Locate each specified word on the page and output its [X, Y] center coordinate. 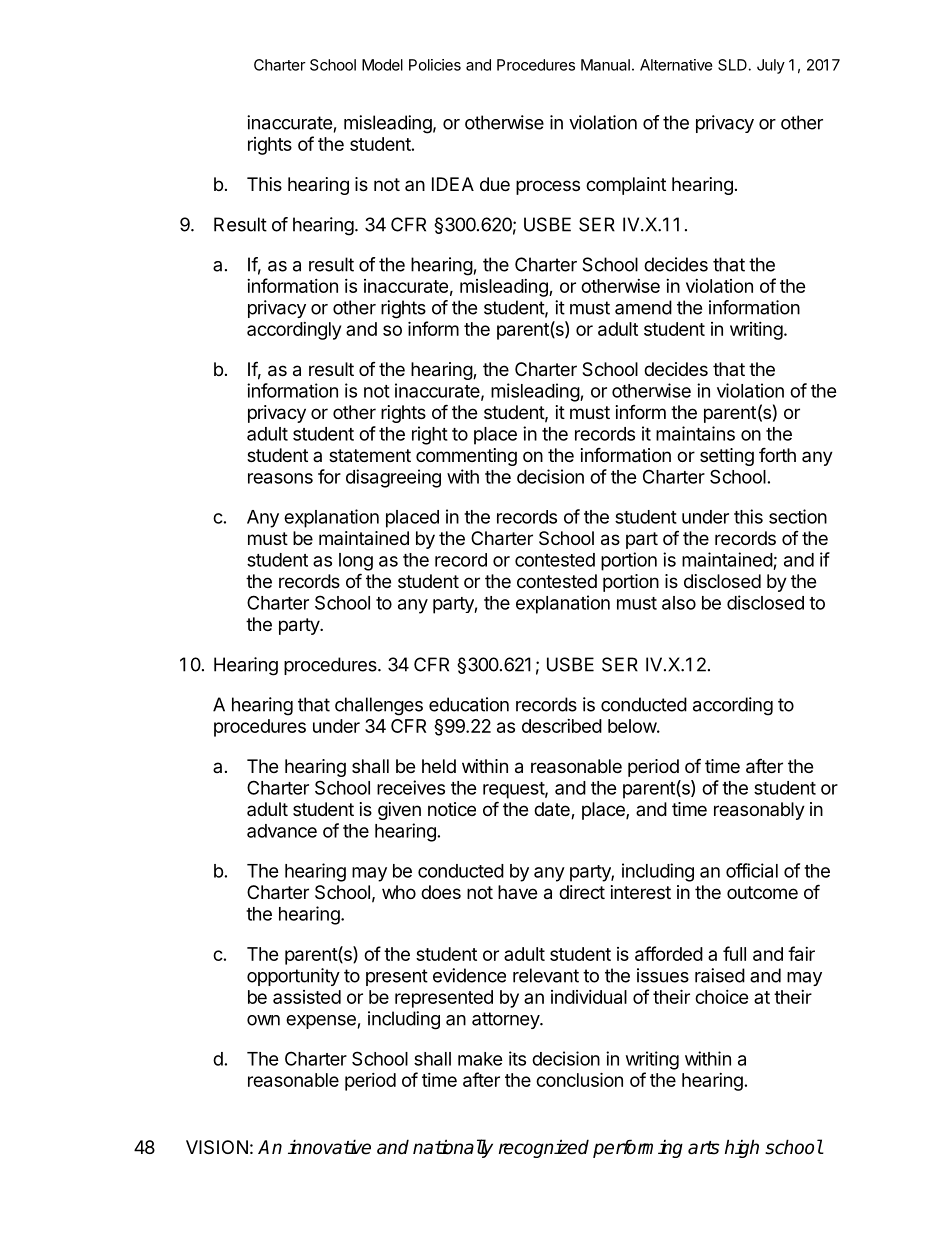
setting [727, 457]
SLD [732, 65]
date [553, 810]
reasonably [759, 811]
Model [382, 65]
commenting [466, 457]
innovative [329, 1147]
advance [282, 831]
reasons [280, 478]
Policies [435, 65]
